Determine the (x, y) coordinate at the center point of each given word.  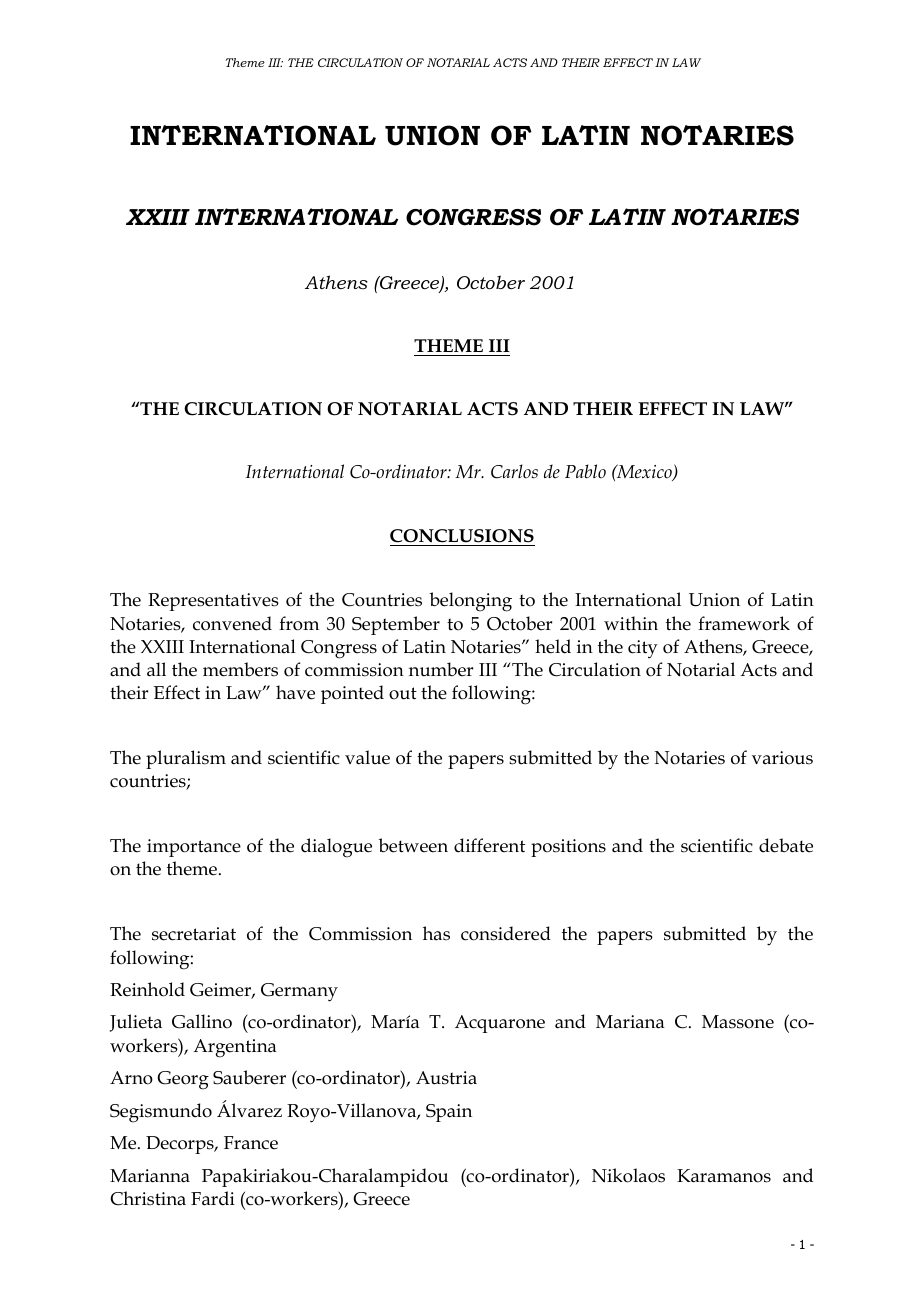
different (489, 845)
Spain (449, 1113)
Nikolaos (628, 1175)
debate (786, 845)
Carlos (514, 471)
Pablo (585, 471)
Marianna (150, 1176)
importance (194, 848)
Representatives (213, 602)
